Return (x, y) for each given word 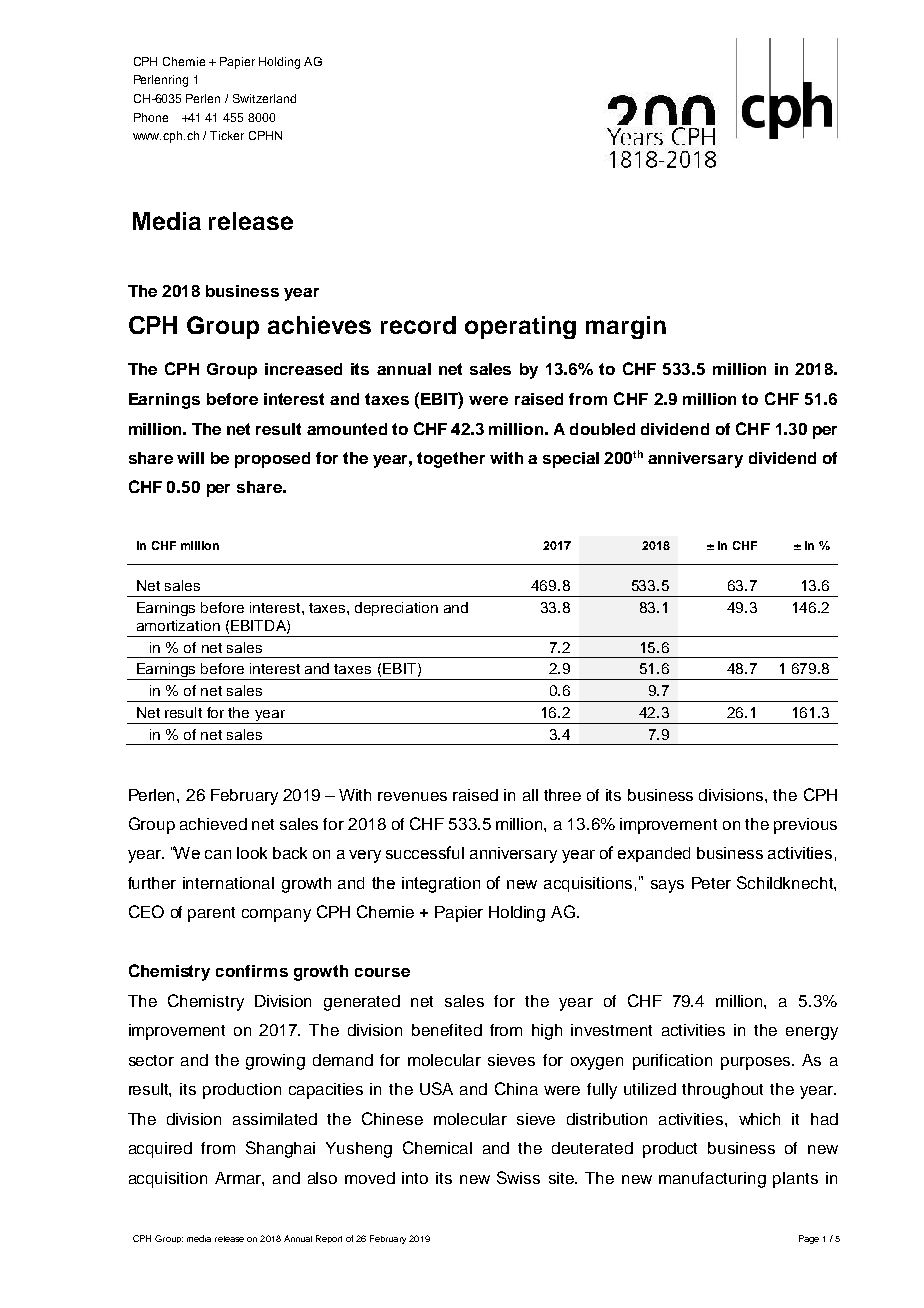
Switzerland (264, 98)
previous (805, 826)
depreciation (396, 609)
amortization (178, 625)
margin (626, 327)
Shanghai (280, 1149)
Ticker (227, 135)
